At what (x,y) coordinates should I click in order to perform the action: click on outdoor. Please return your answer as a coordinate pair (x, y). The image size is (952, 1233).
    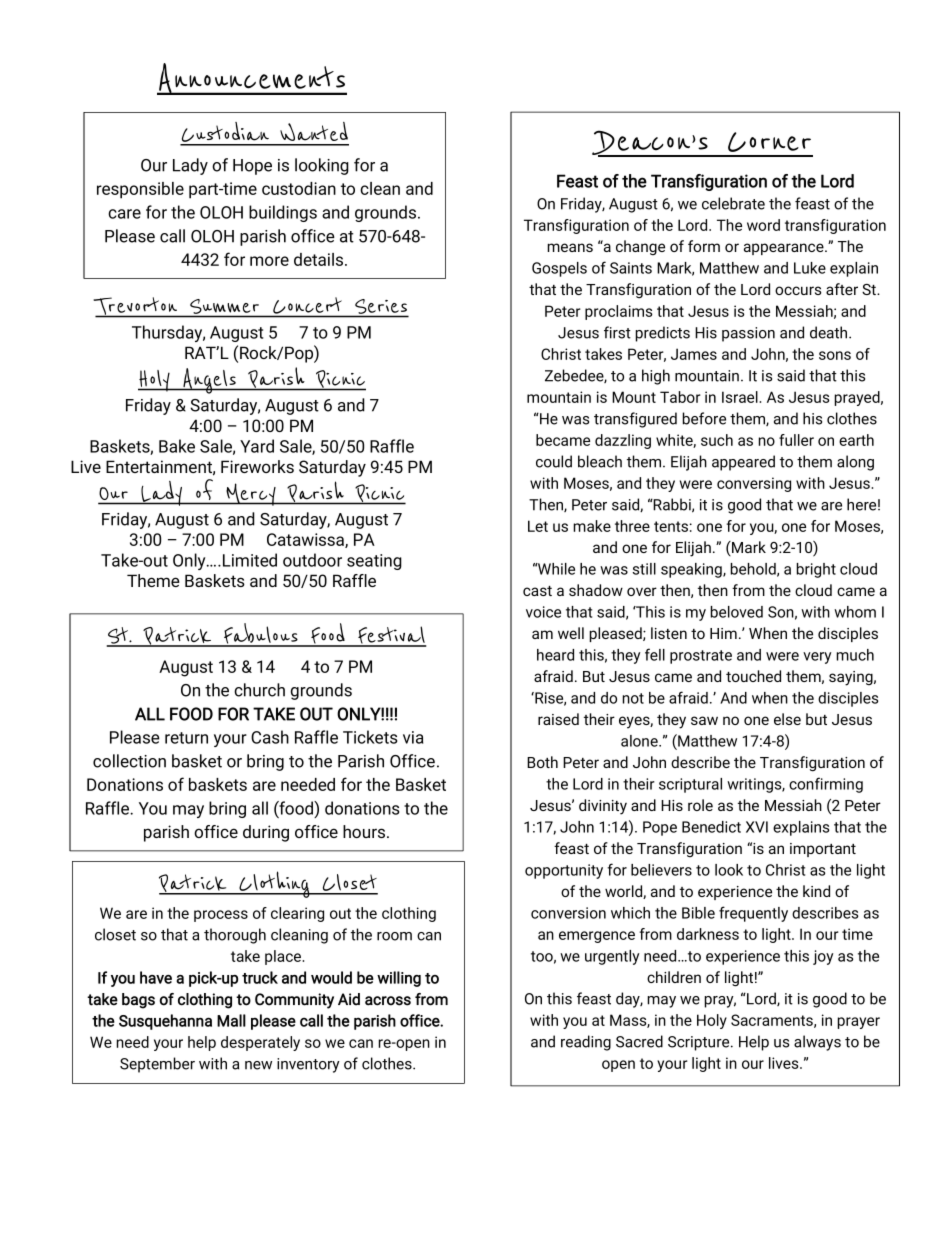
    Looking at the image, I should click on (312, 560).
